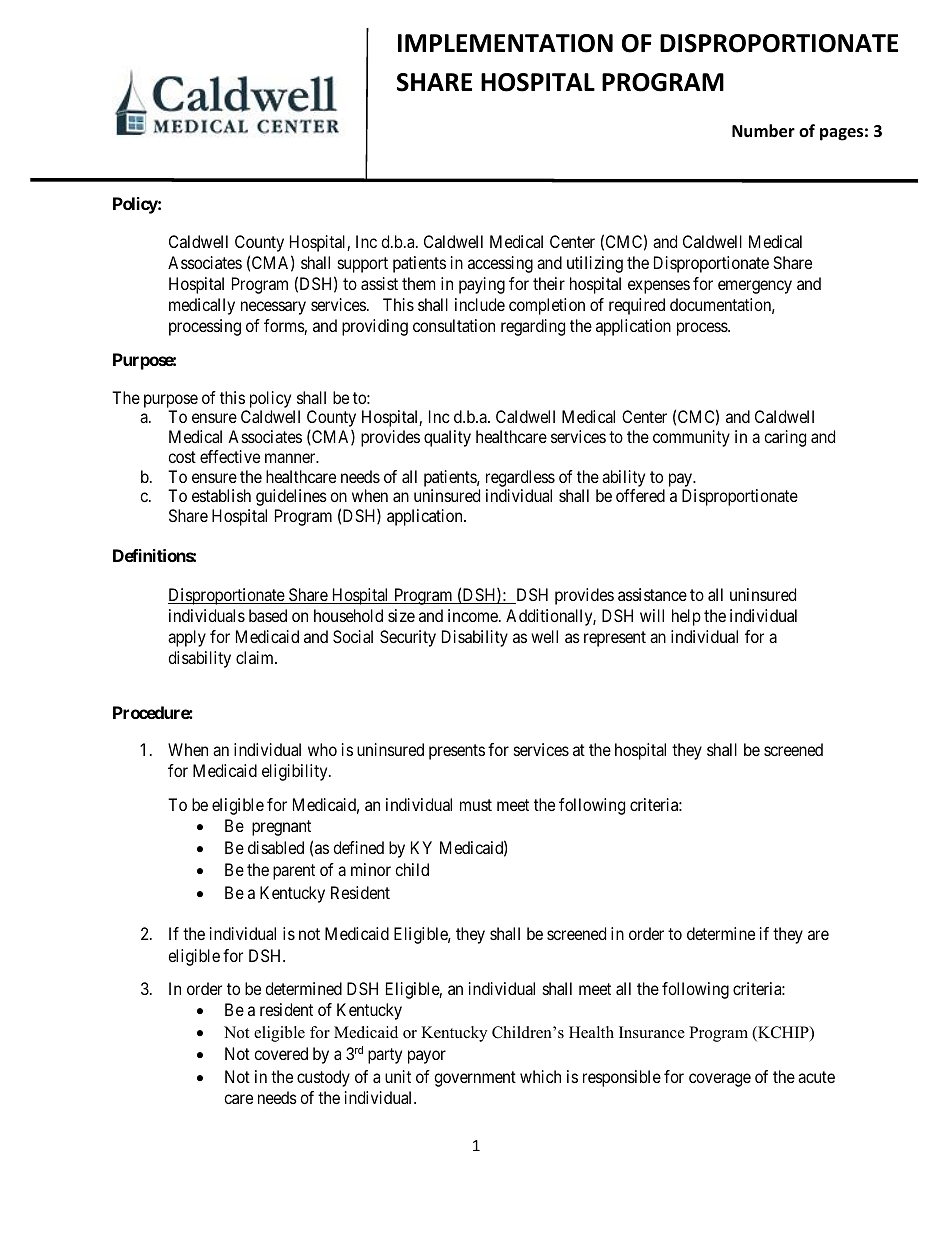  Describe the element at coordinates (457, 752) in the screenshot. I see `presents` at that location.
